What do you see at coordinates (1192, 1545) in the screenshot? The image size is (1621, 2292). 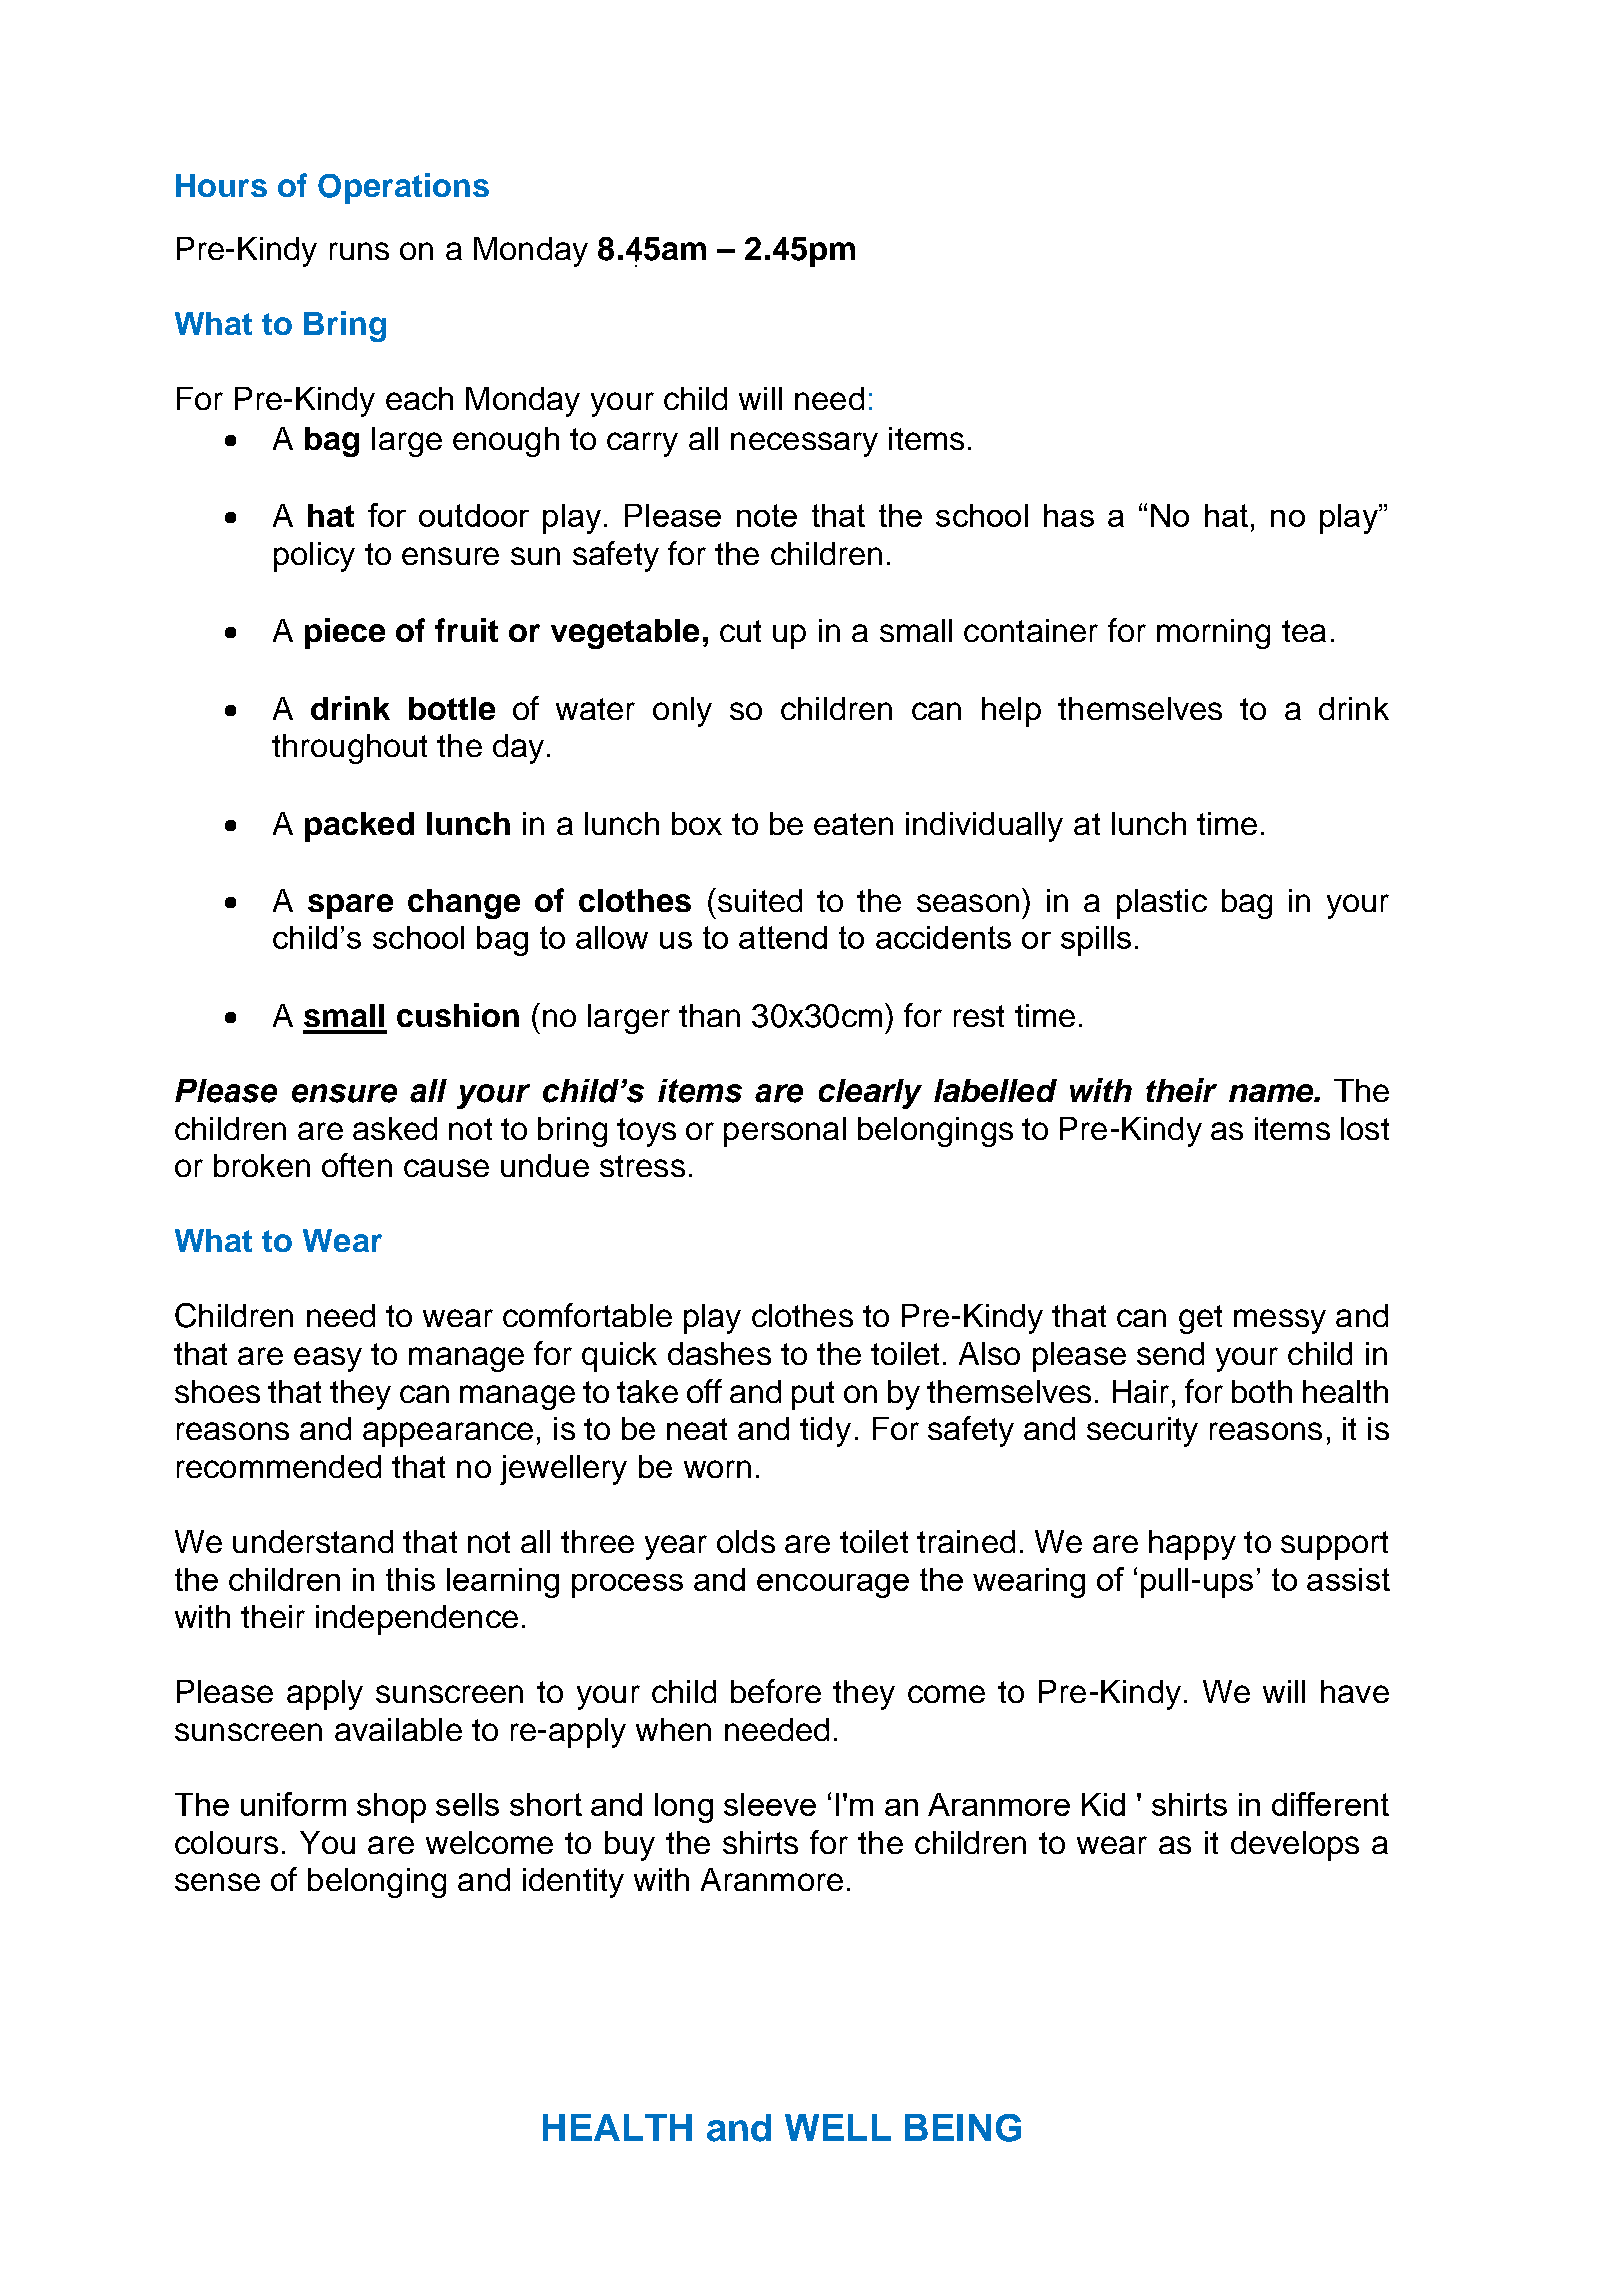 I see `happy` at bounding box center [1192, 1545].
